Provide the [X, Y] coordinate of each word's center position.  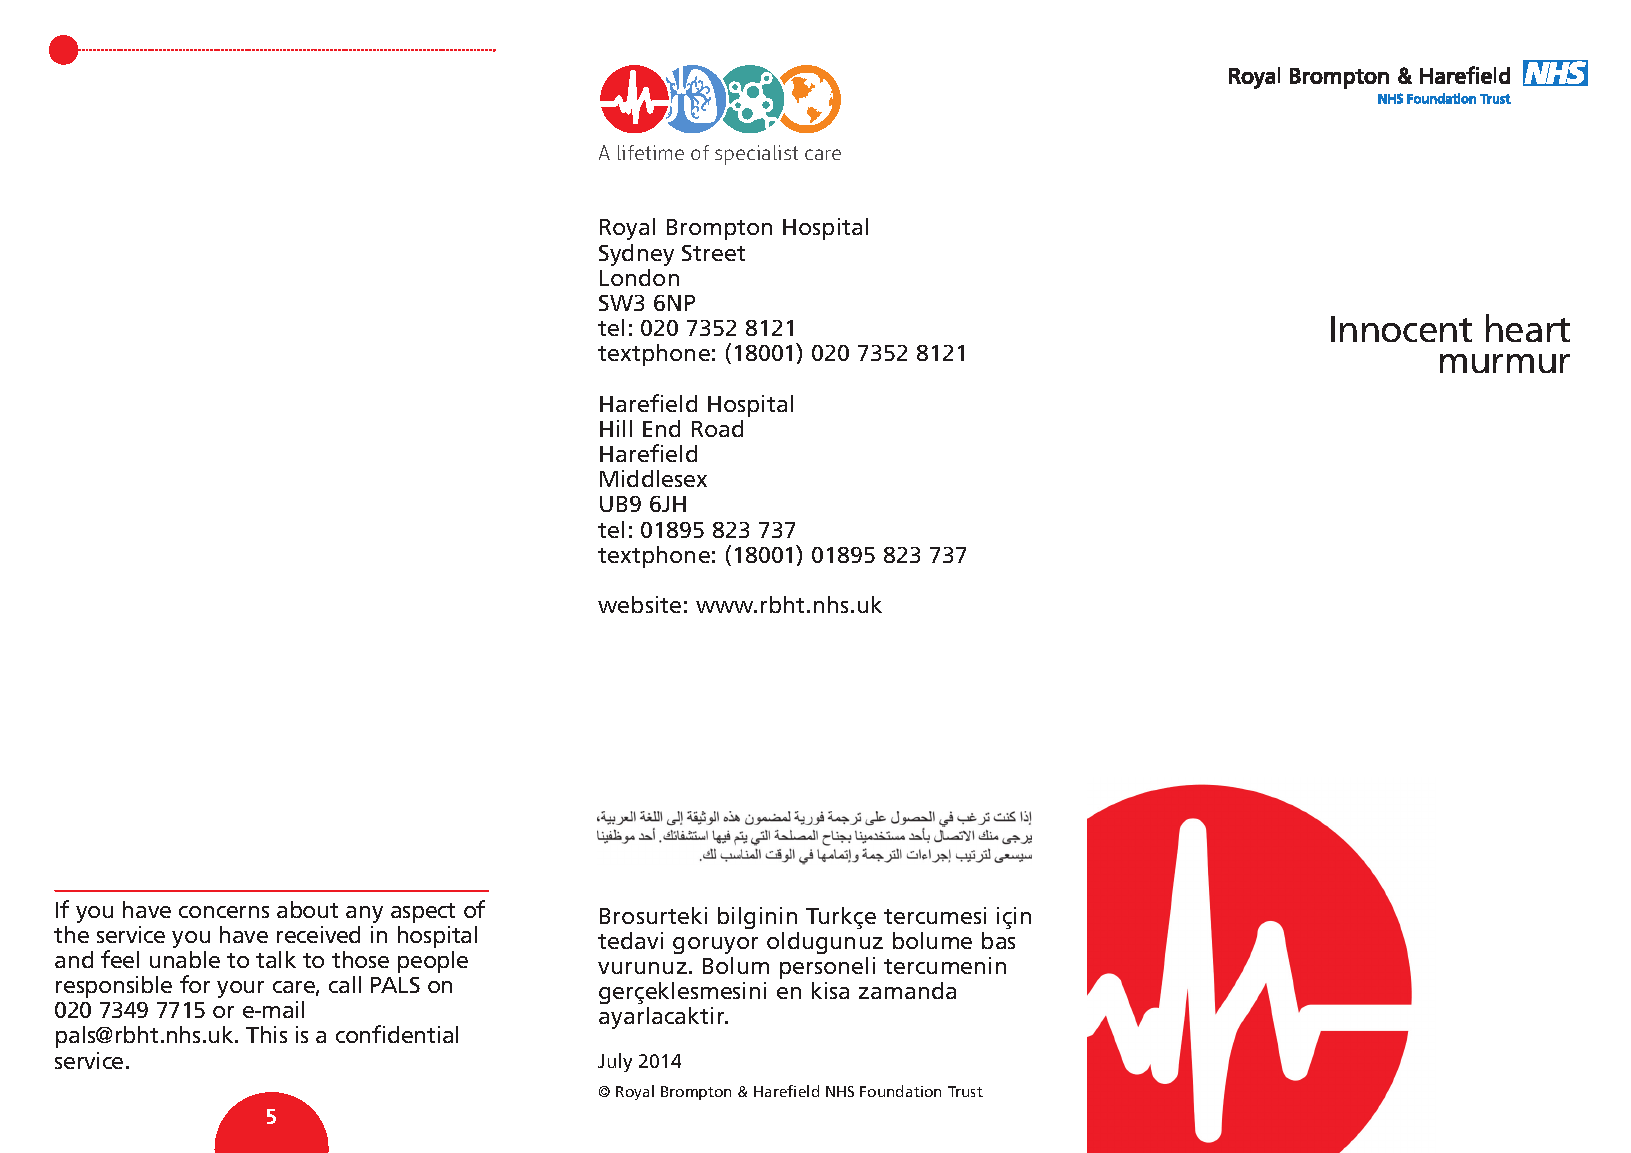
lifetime [651, 152]
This [266, 1034]
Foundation [900, 1091]
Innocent [1401, 329]
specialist [756, 155]
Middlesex [653, 478]
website [639, 604]
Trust [965, 1091]
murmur [1505, 363]
